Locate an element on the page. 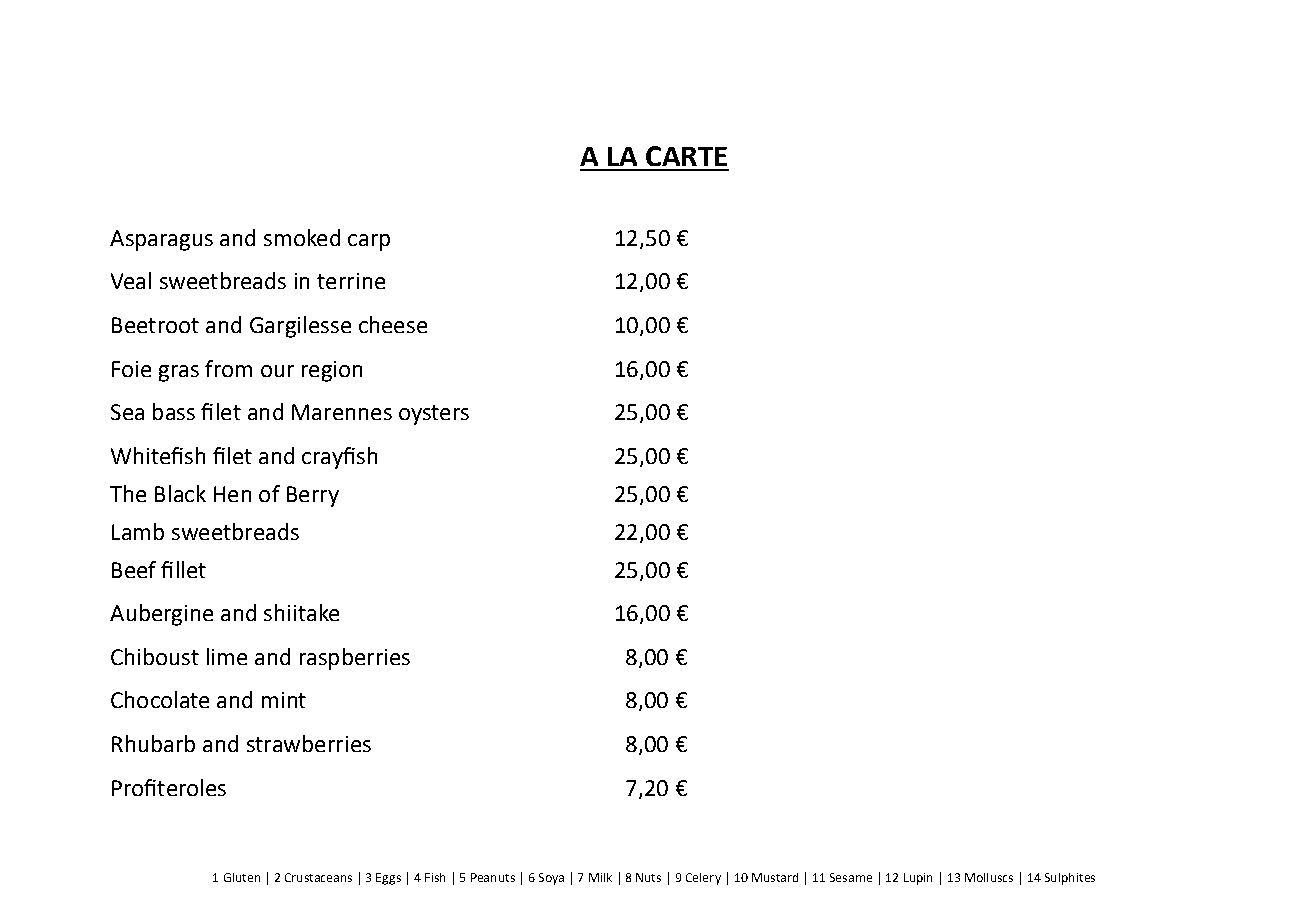 This page has width=1310, height=924. smoked is located at coordinates (302, 237).
